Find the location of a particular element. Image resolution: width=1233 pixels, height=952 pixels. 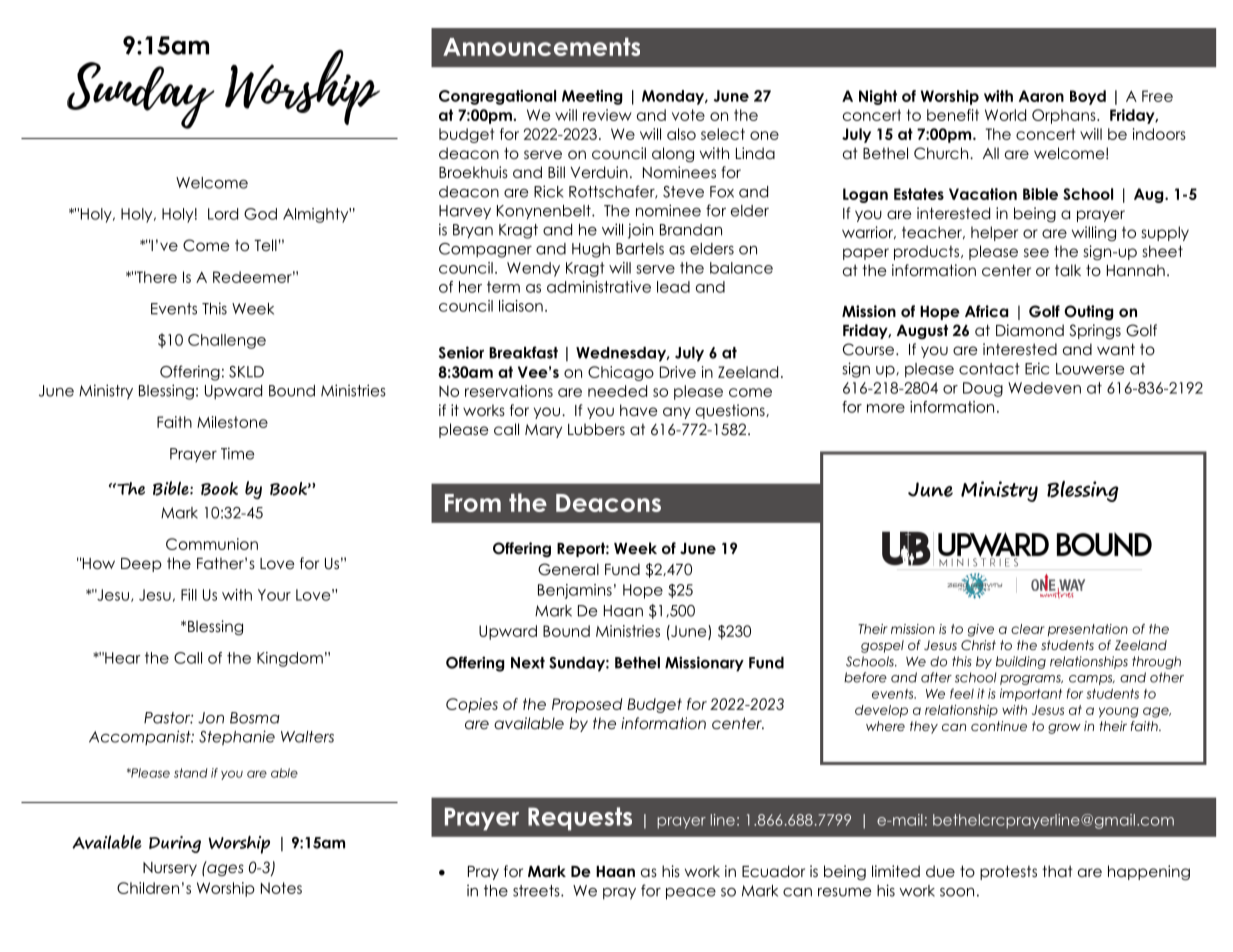

ages is located at coordinates (224, 869).
